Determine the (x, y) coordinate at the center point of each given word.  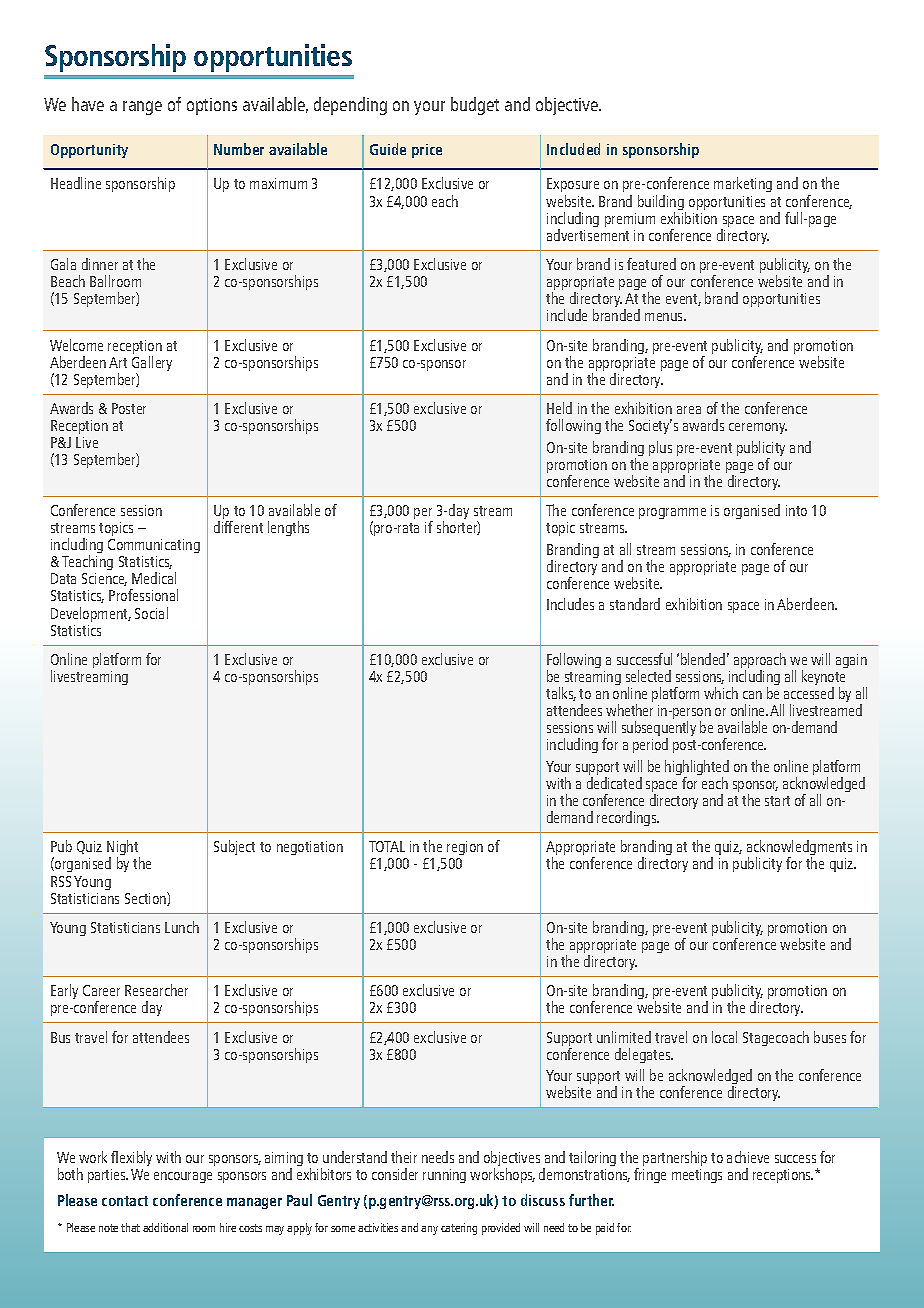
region (464, 850)
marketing (743, 184)
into (796, 510)
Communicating (154, 548)
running (444, 1176)
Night (123, 849)
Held (559, 408)
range (142, 108)
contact (125, 1201)
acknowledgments (799, 849)
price (427, 151)
